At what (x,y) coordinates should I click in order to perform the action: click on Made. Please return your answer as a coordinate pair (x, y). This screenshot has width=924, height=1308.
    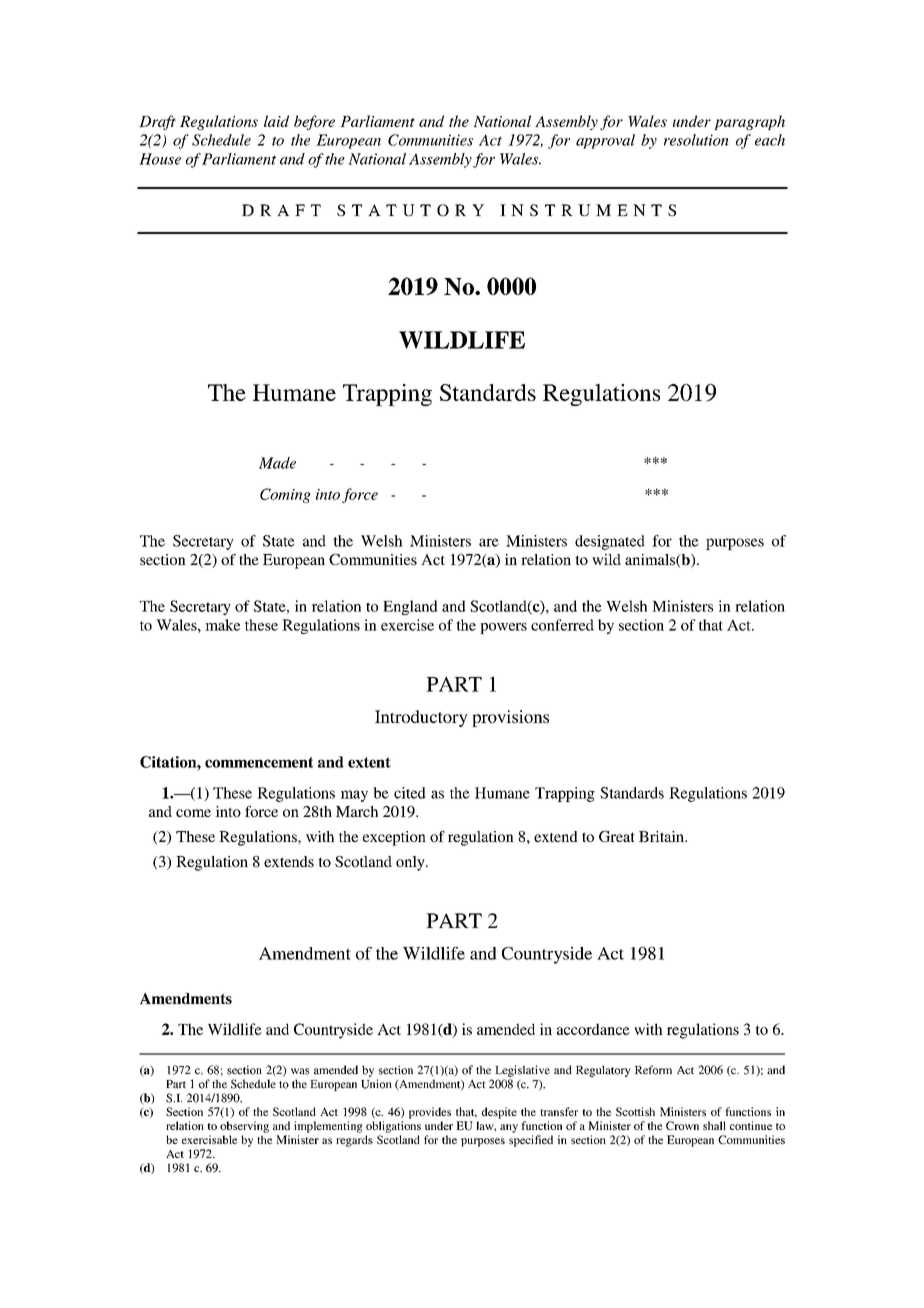
    Looking at the image, I should click on (277, 463).
